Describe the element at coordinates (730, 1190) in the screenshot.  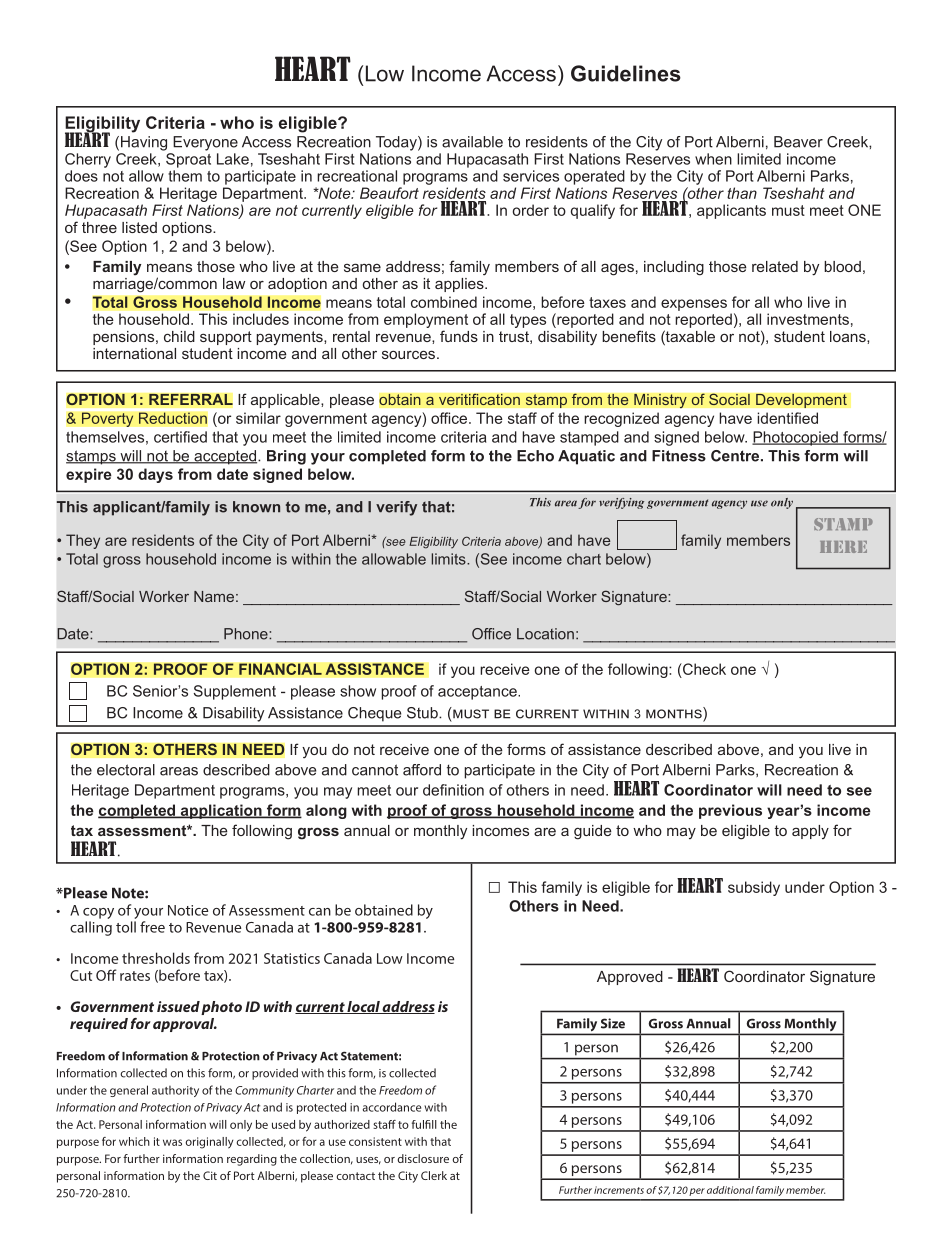
I see `additional` at that location.
